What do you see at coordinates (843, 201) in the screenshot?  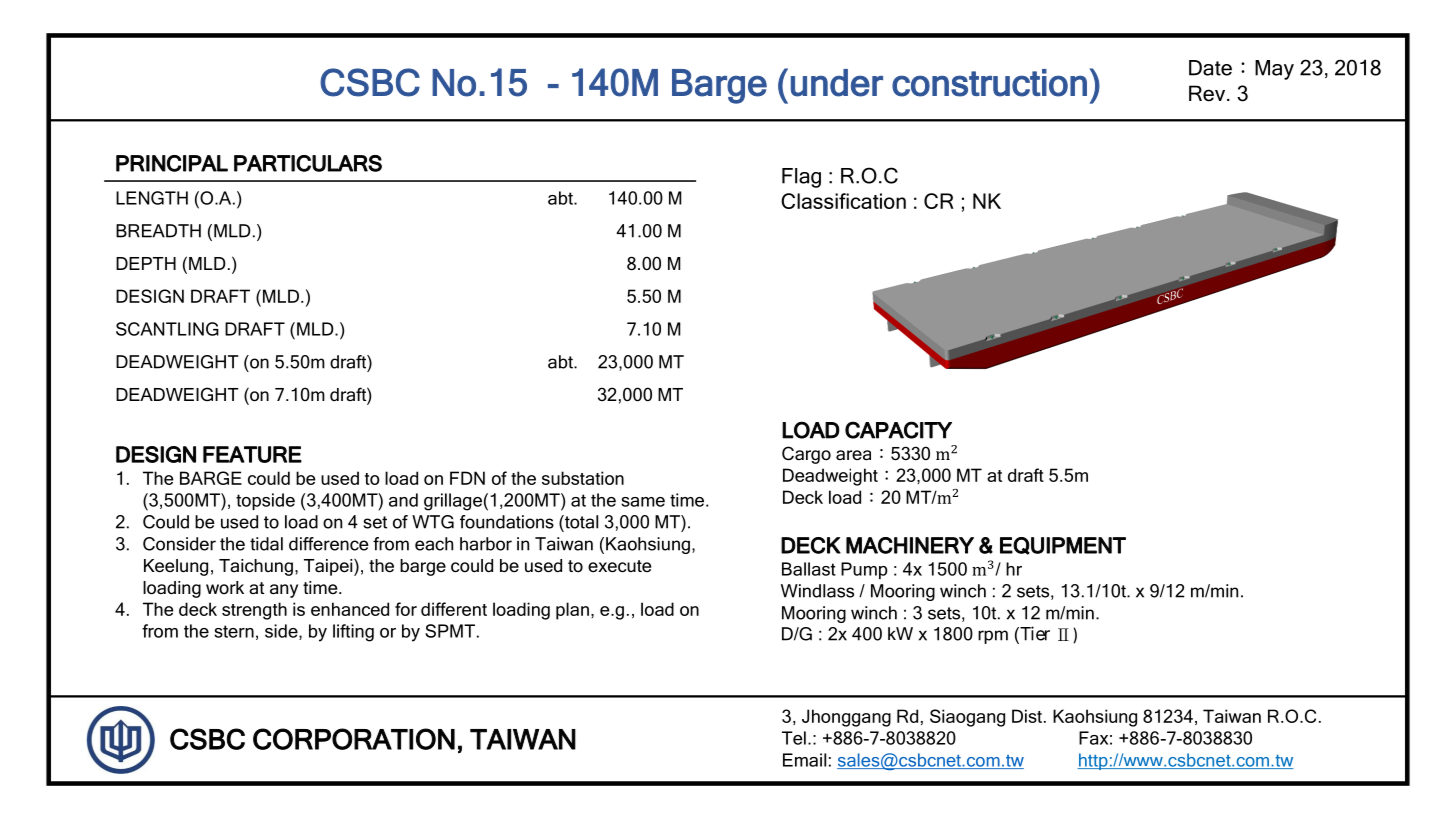 I see `Classification` at bounding box center [843, 201].
